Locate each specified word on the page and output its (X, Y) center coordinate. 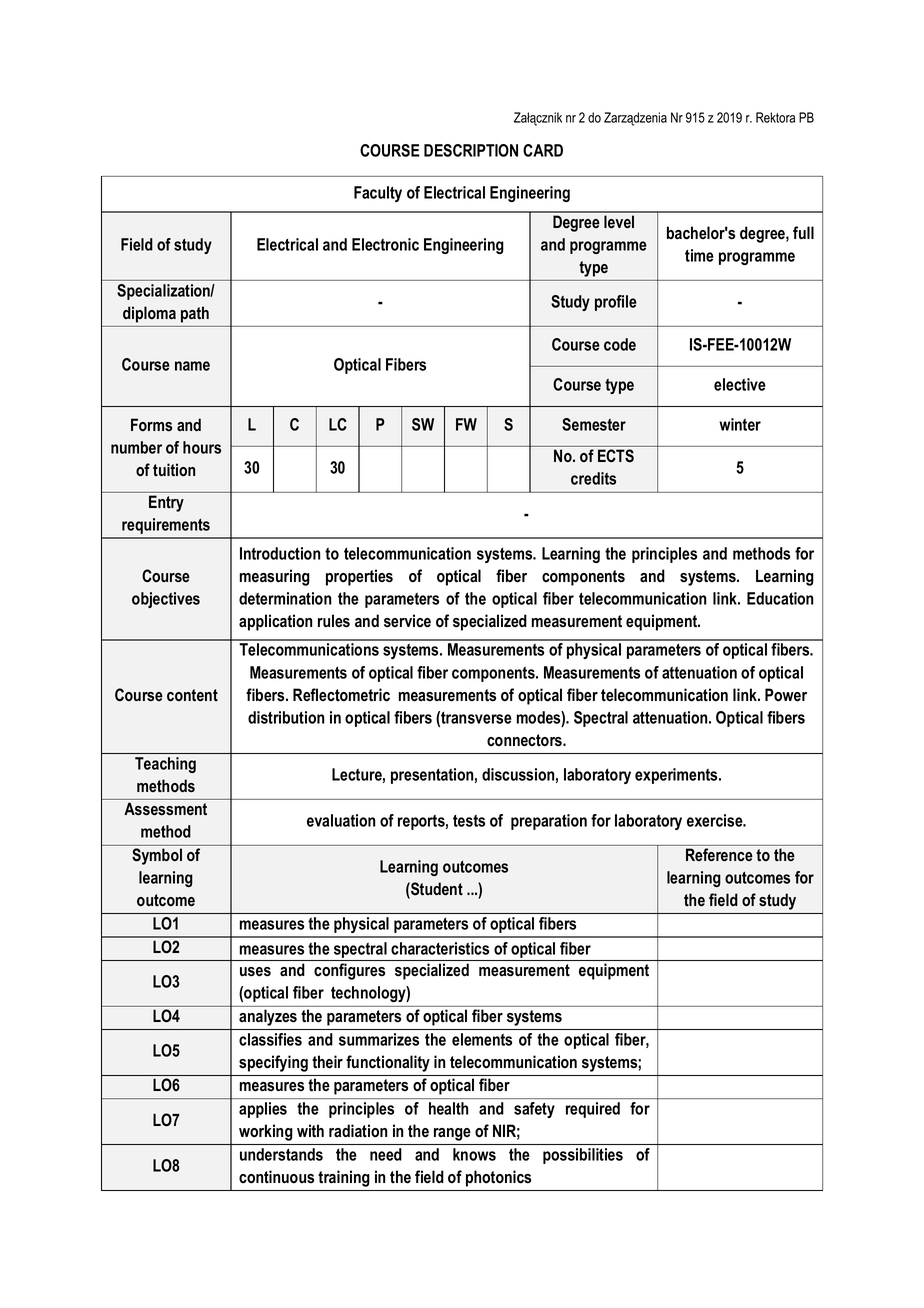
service (407, 621)
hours (202, 447)
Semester (594, 424)
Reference (719, 854)
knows (474, 1154)
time (699, 255)
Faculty (378, 194)
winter (740, 424)
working (265, 1132)
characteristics (440, 948)
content (192, 695)
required (593, 1110)
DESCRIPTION (471, 150)
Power (786, 695)
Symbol (157, 856)
